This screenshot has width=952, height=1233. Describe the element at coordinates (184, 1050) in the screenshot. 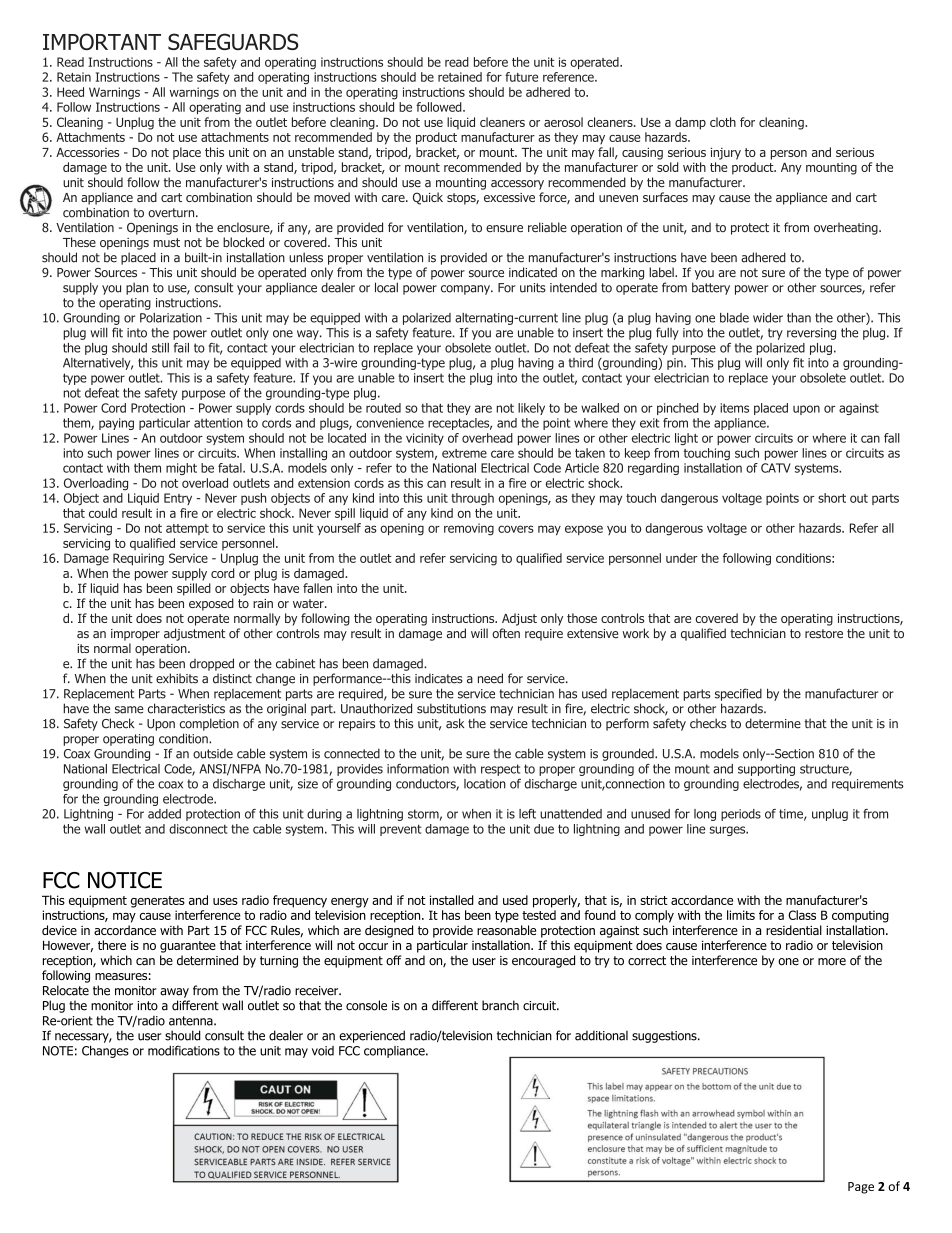

I see `modifications` at that location.
